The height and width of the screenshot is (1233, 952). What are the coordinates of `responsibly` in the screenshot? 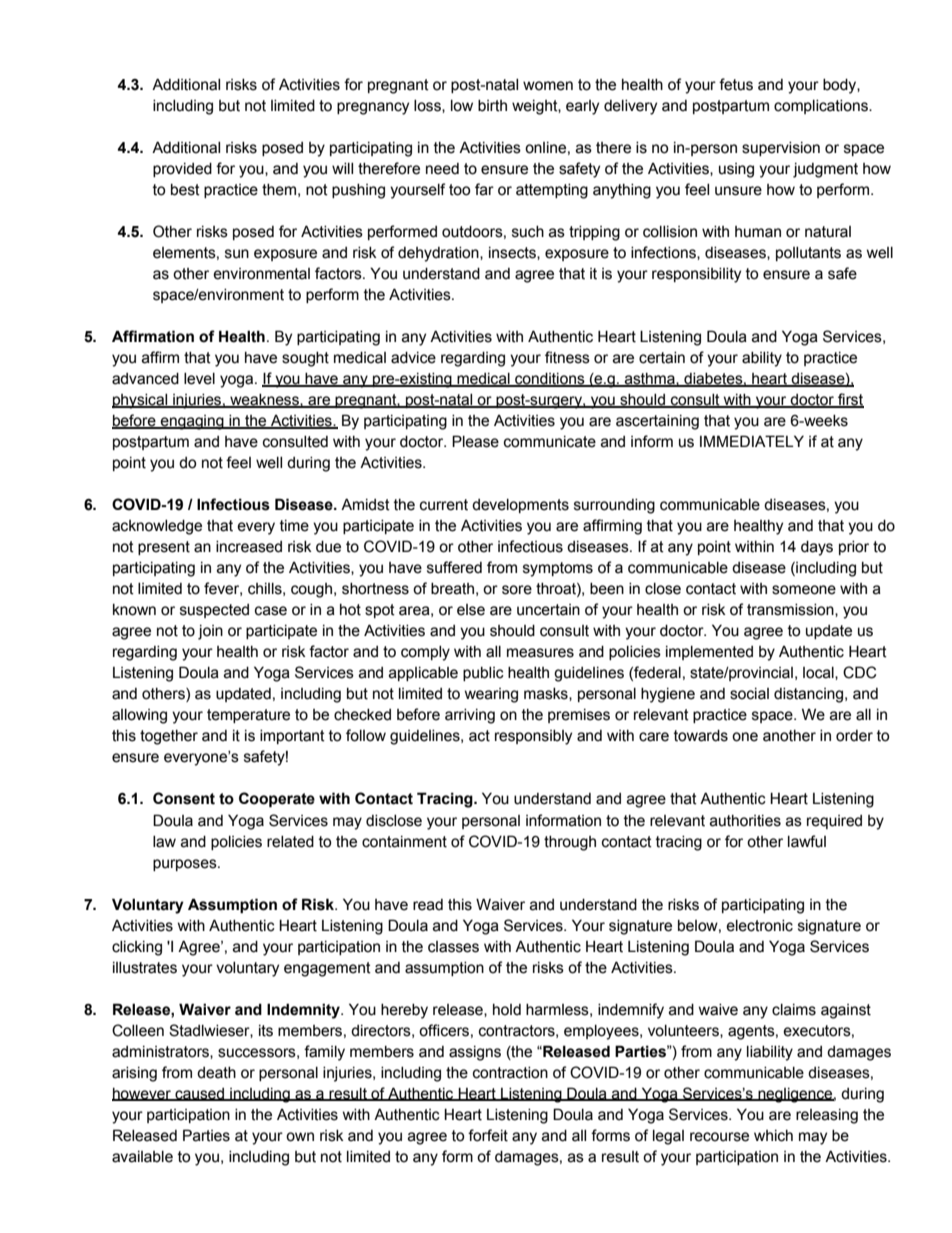 It's located at (533, 737).
